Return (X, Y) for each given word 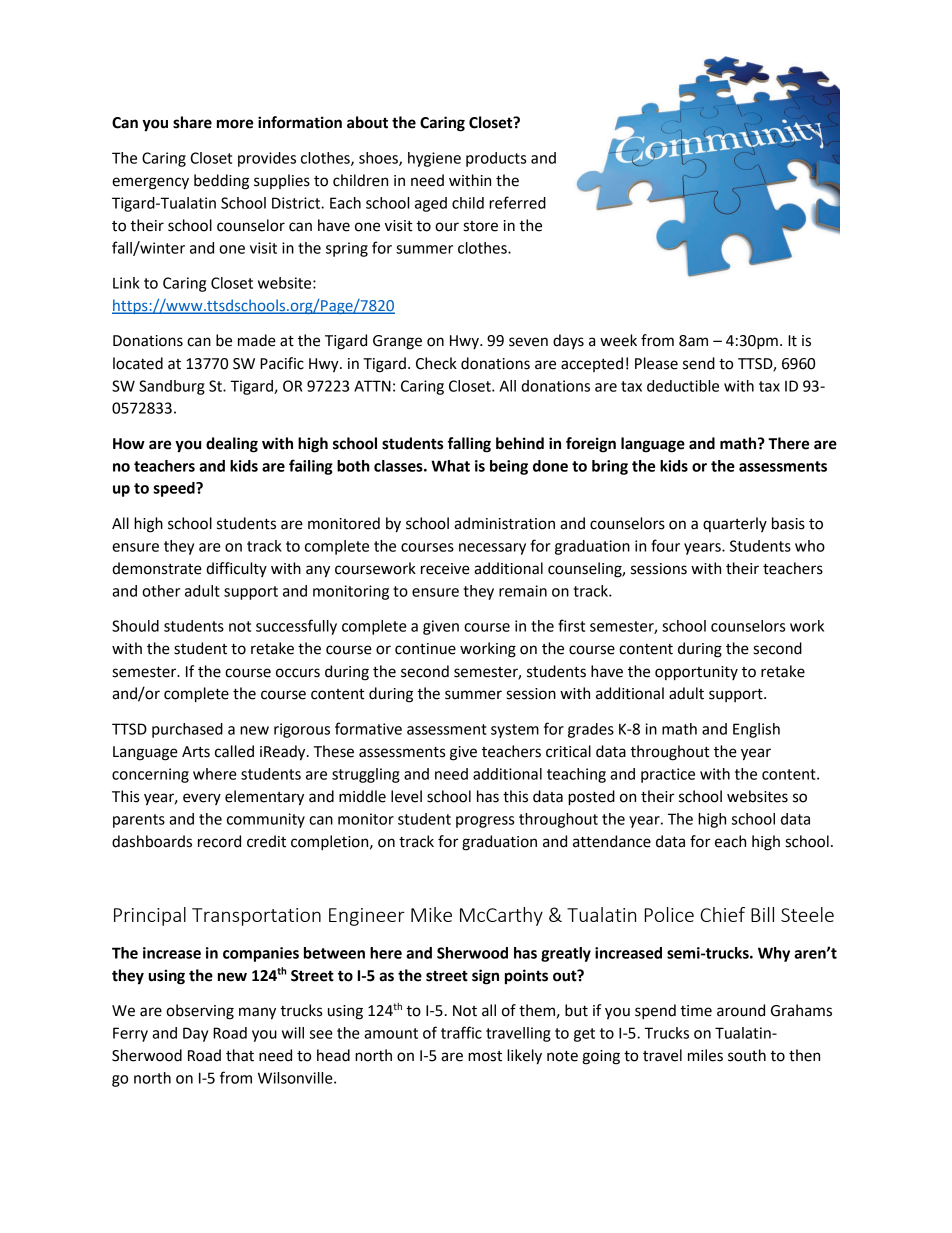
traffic (461, 1032)
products (496, 159)
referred (517, 202)
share (192, 122)
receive (445, 569)
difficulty (236, 569)
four (665, 545)
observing (200, 1012)
